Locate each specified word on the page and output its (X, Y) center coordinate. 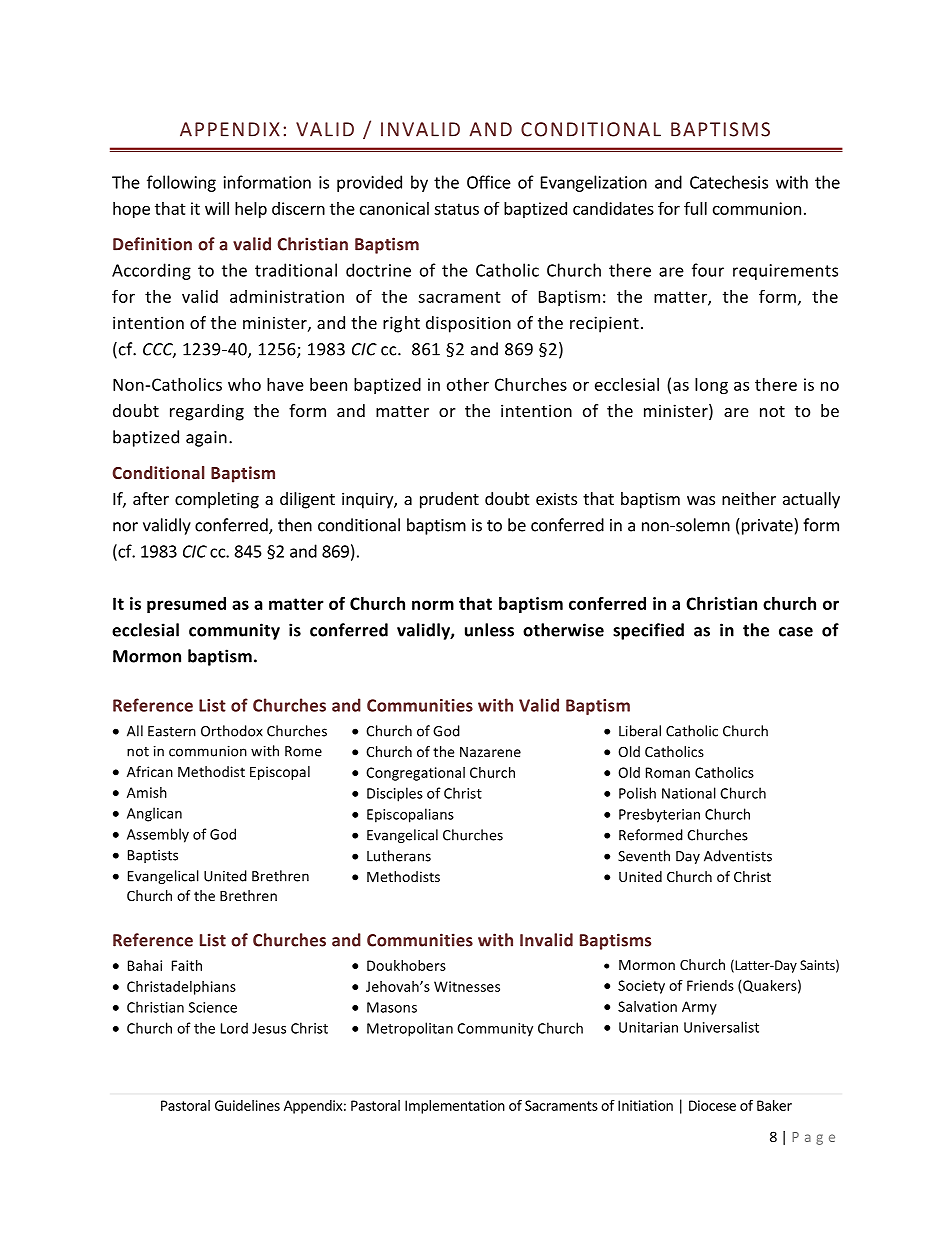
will (217, 208)
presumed (186, 605)
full (695, 208)
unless (489, 630)
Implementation (455, 1107)
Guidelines (247, 1105)
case (796, 632)
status (456, 209)
